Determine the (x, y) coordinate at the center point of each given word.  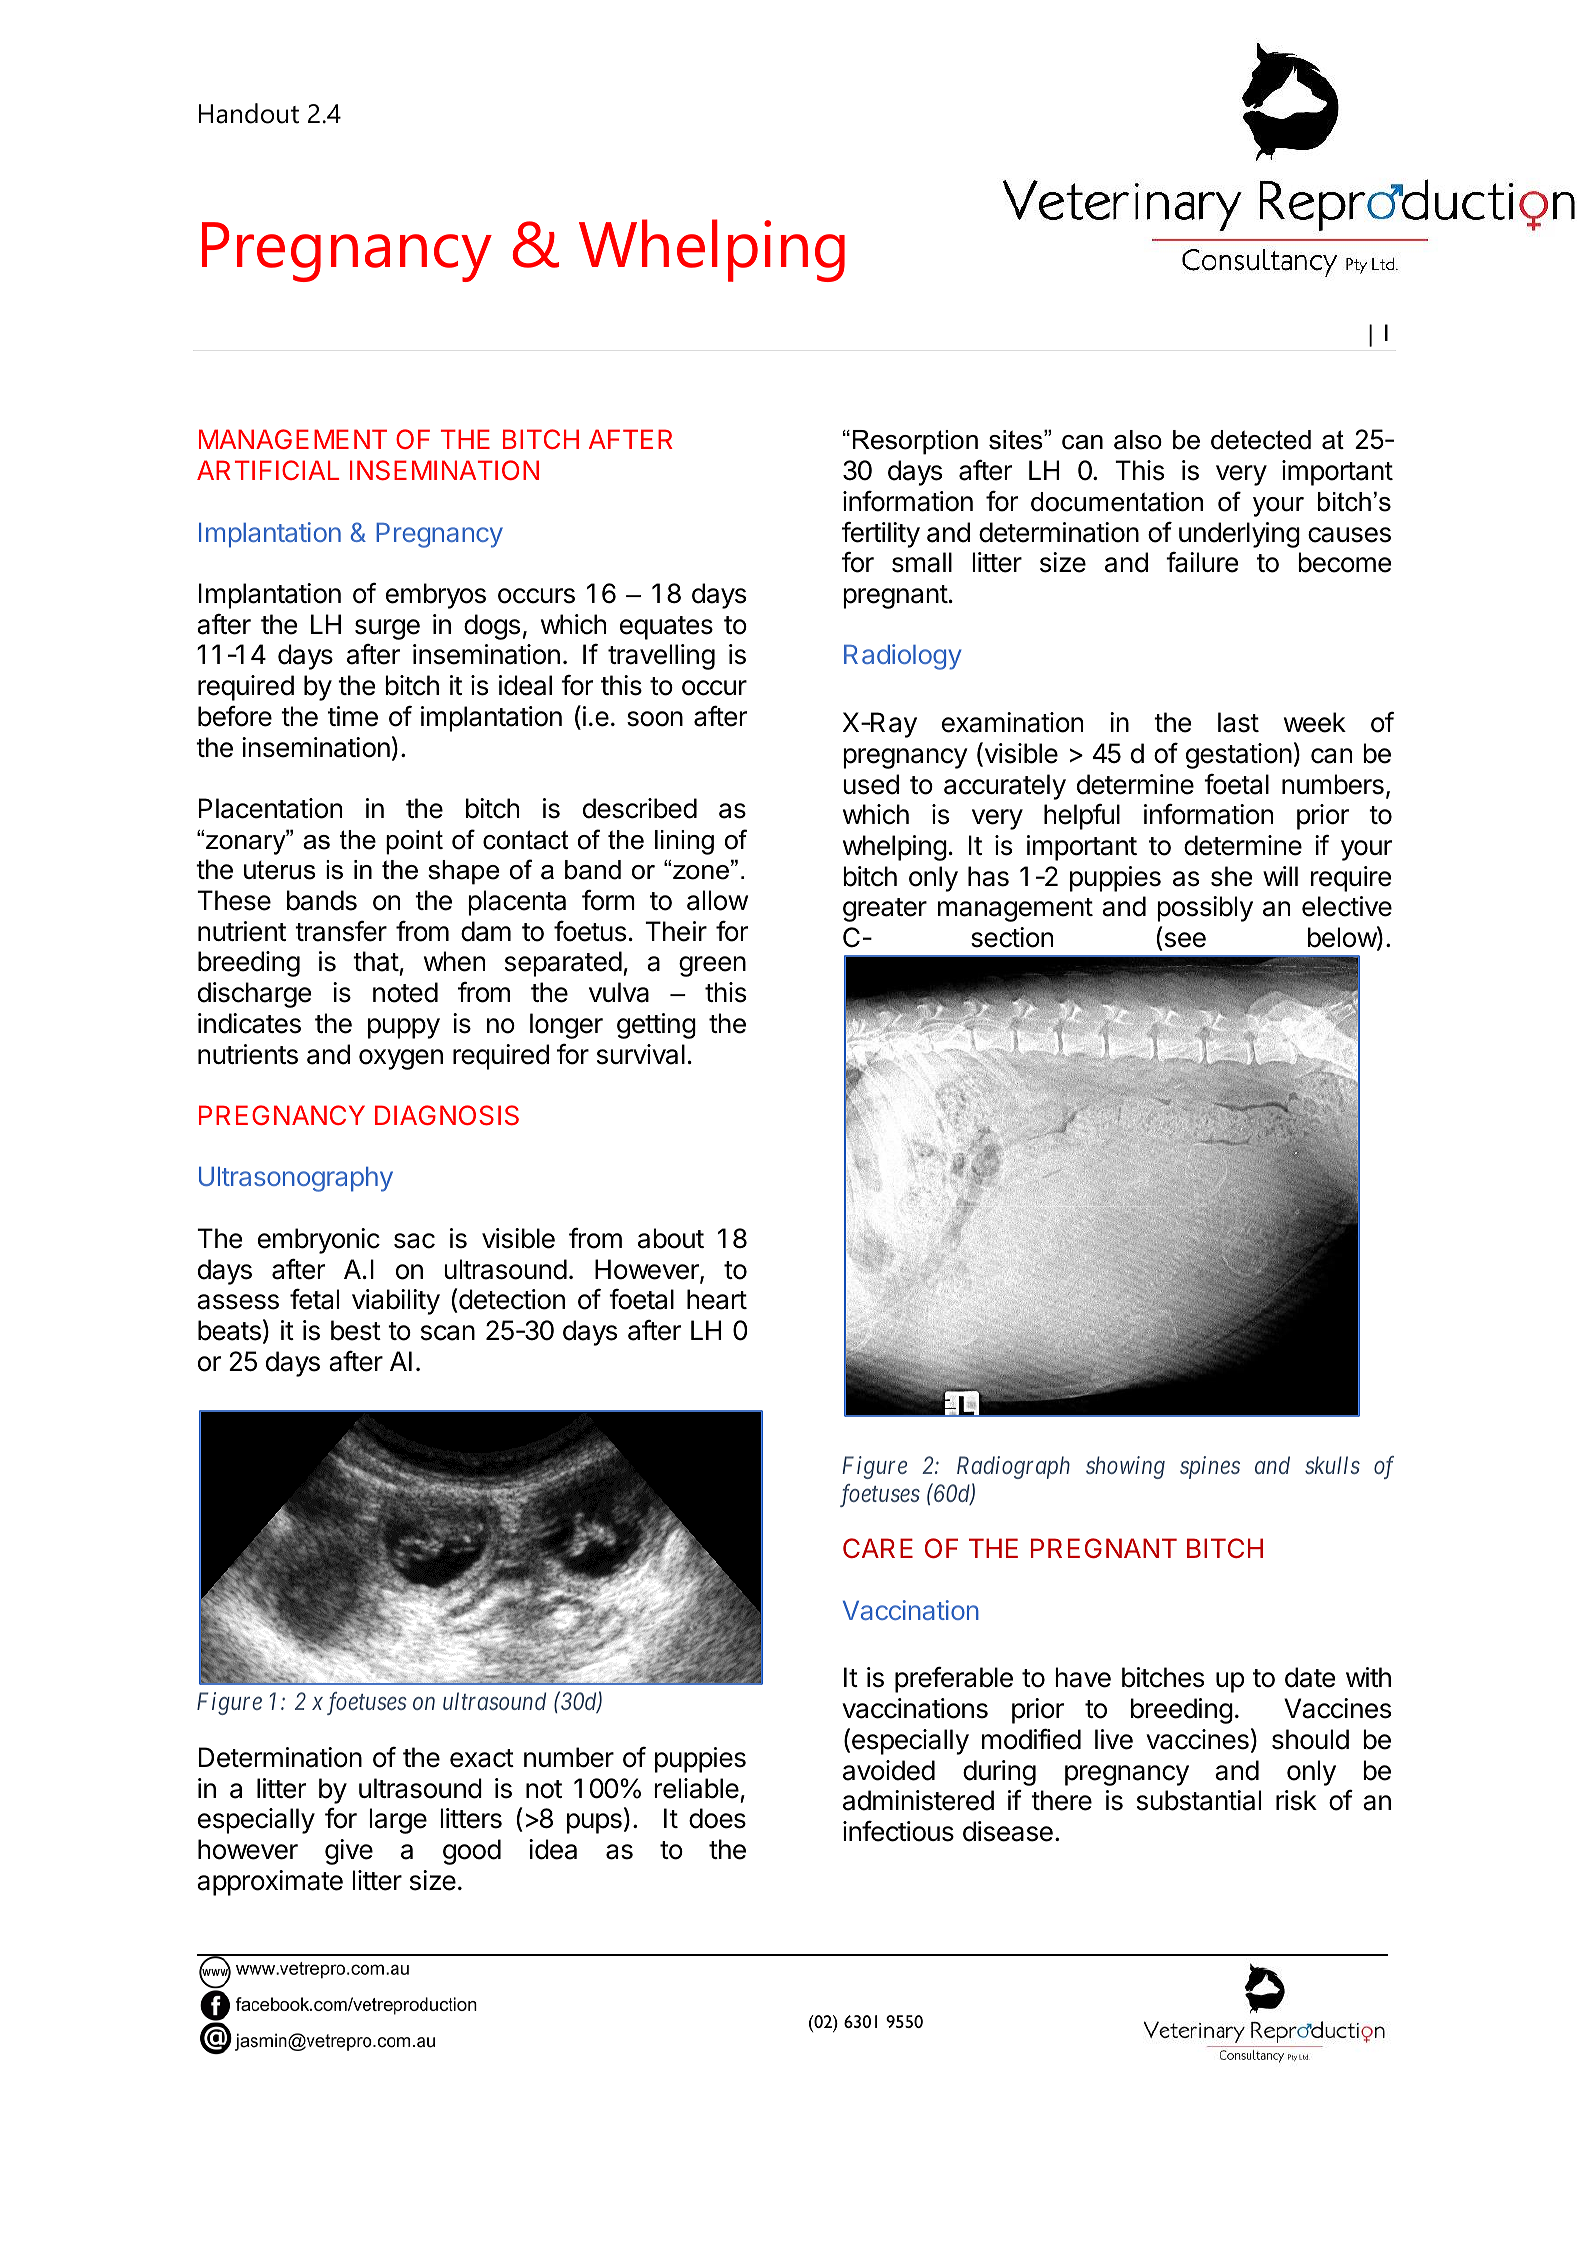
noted (405, 992)
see (1185, 940)
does (717, 1818)
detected (1261, 440)
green (712, 966)
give (349, 1852)
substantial (1199, 1800)
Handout (249, 113)
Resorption (915, 442)
